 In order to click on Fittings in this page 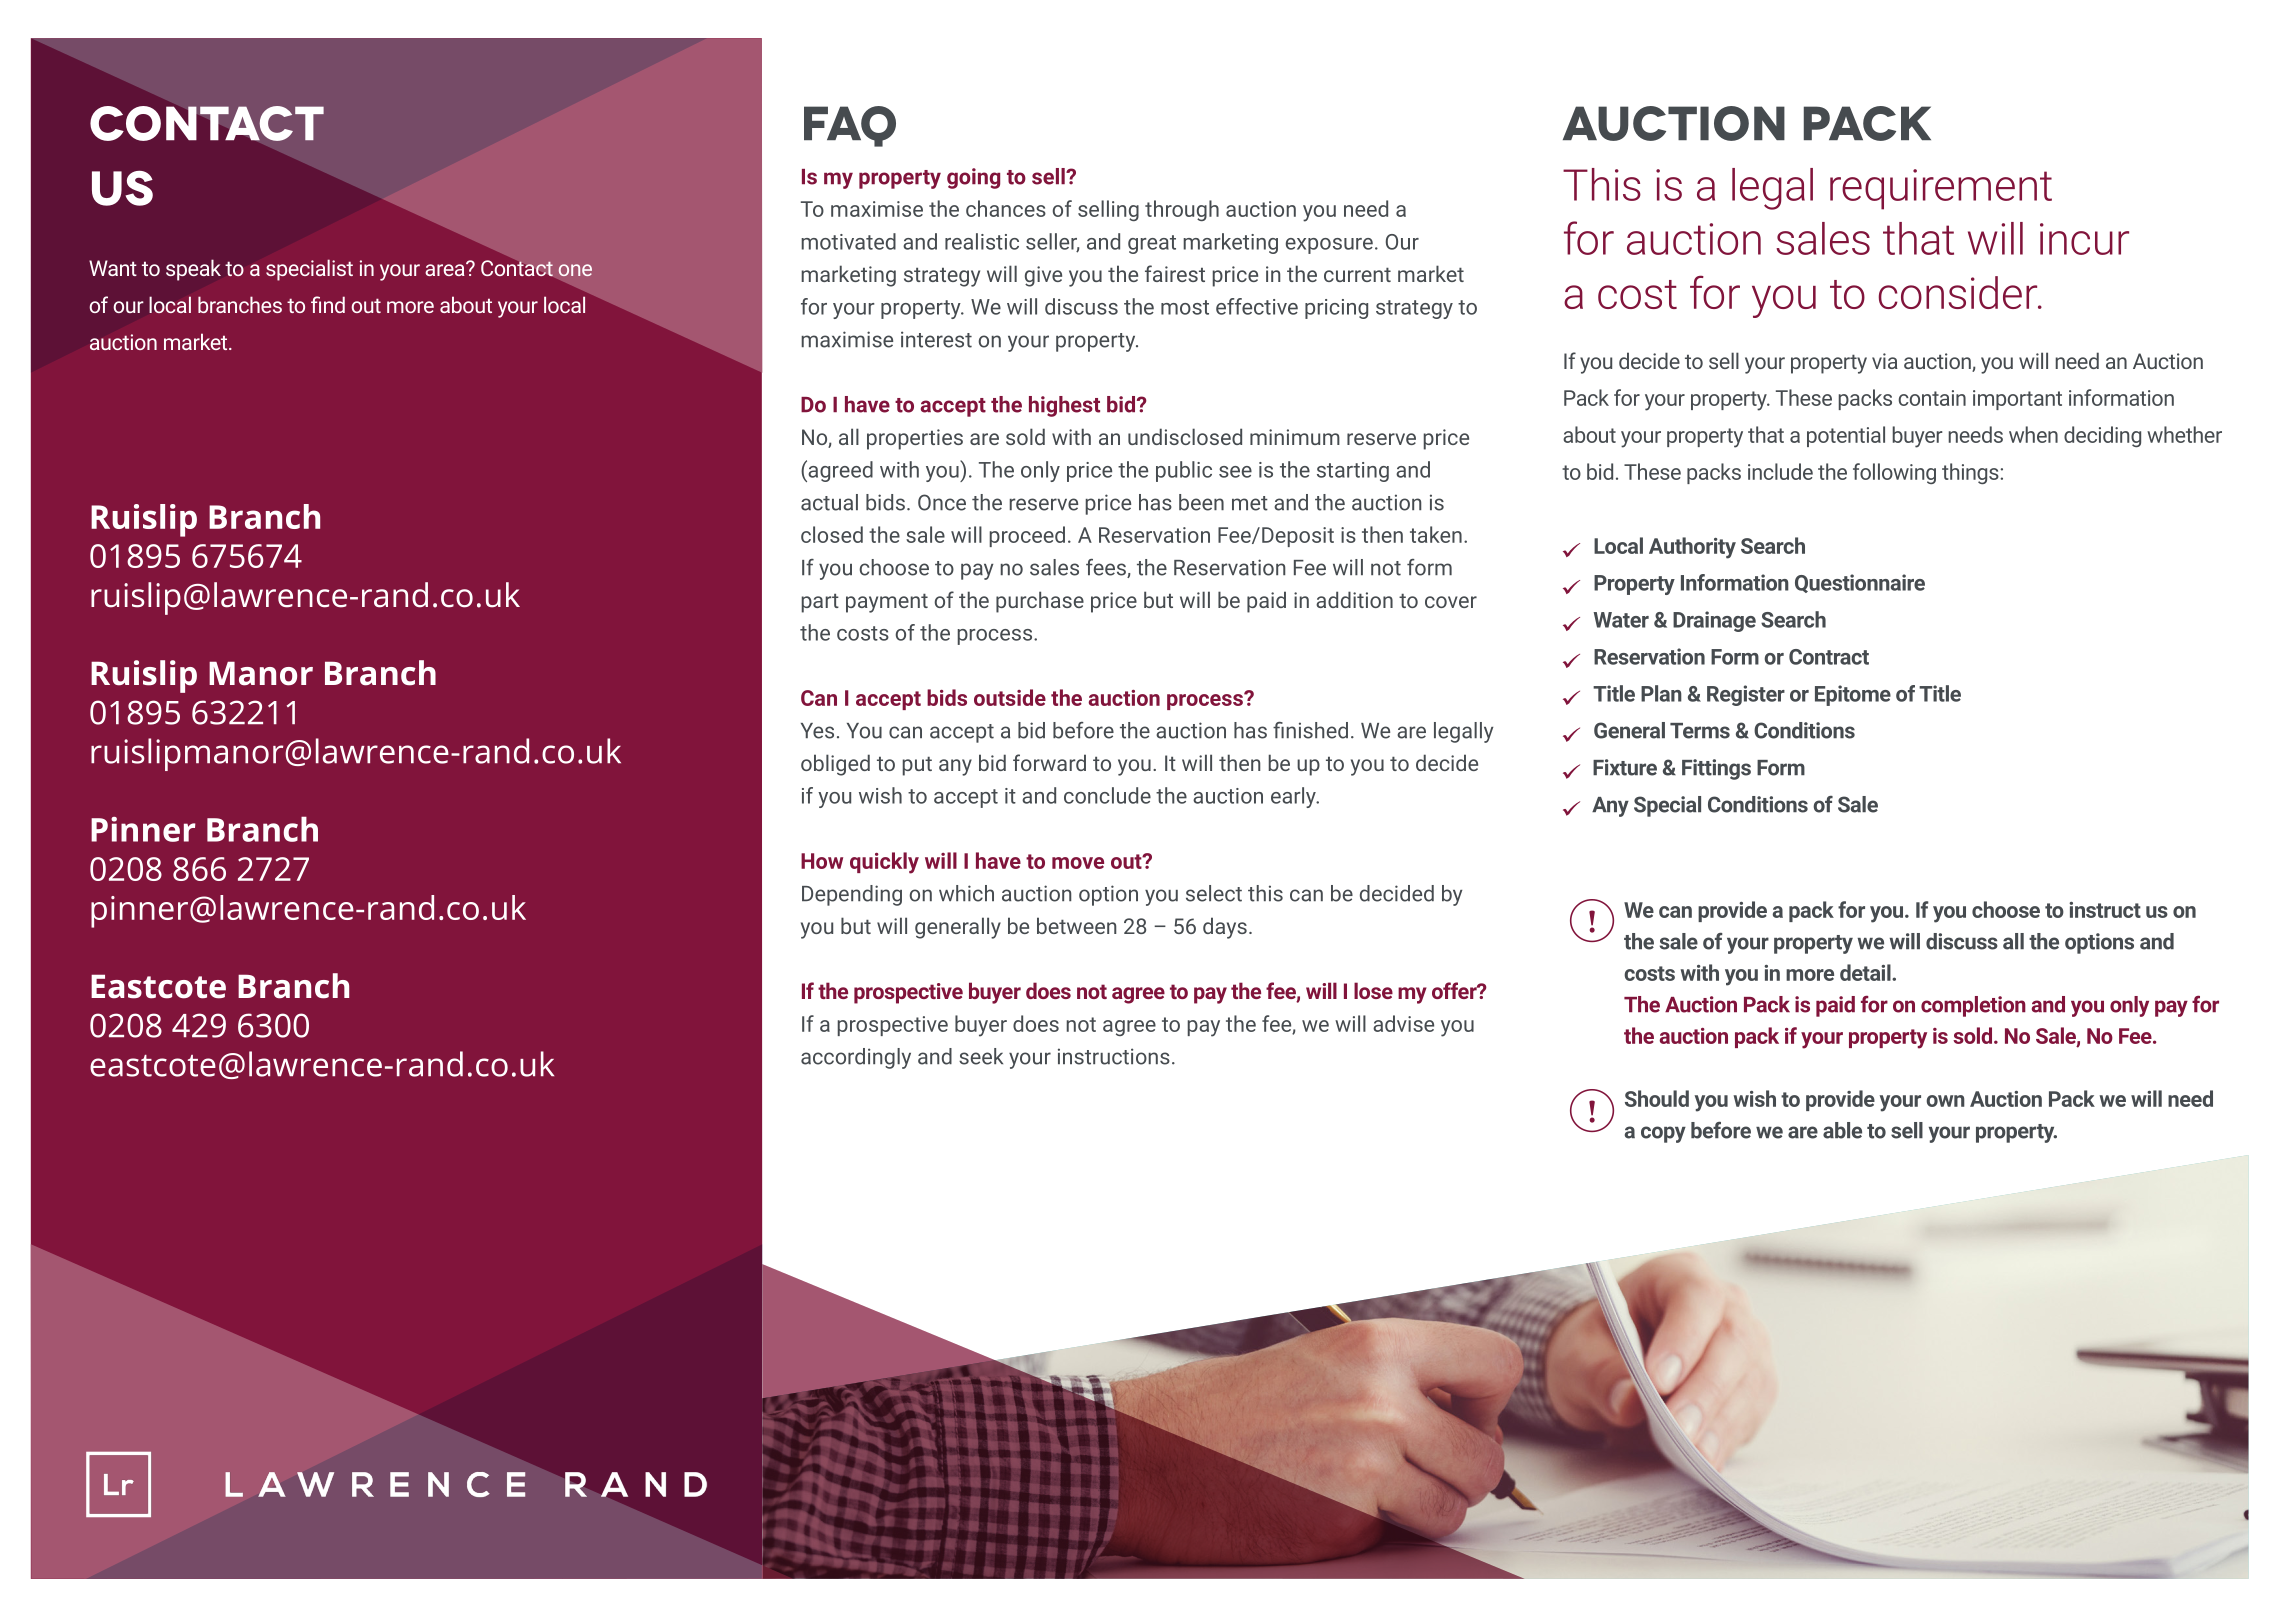, I will do `click(1716, 769)`.
